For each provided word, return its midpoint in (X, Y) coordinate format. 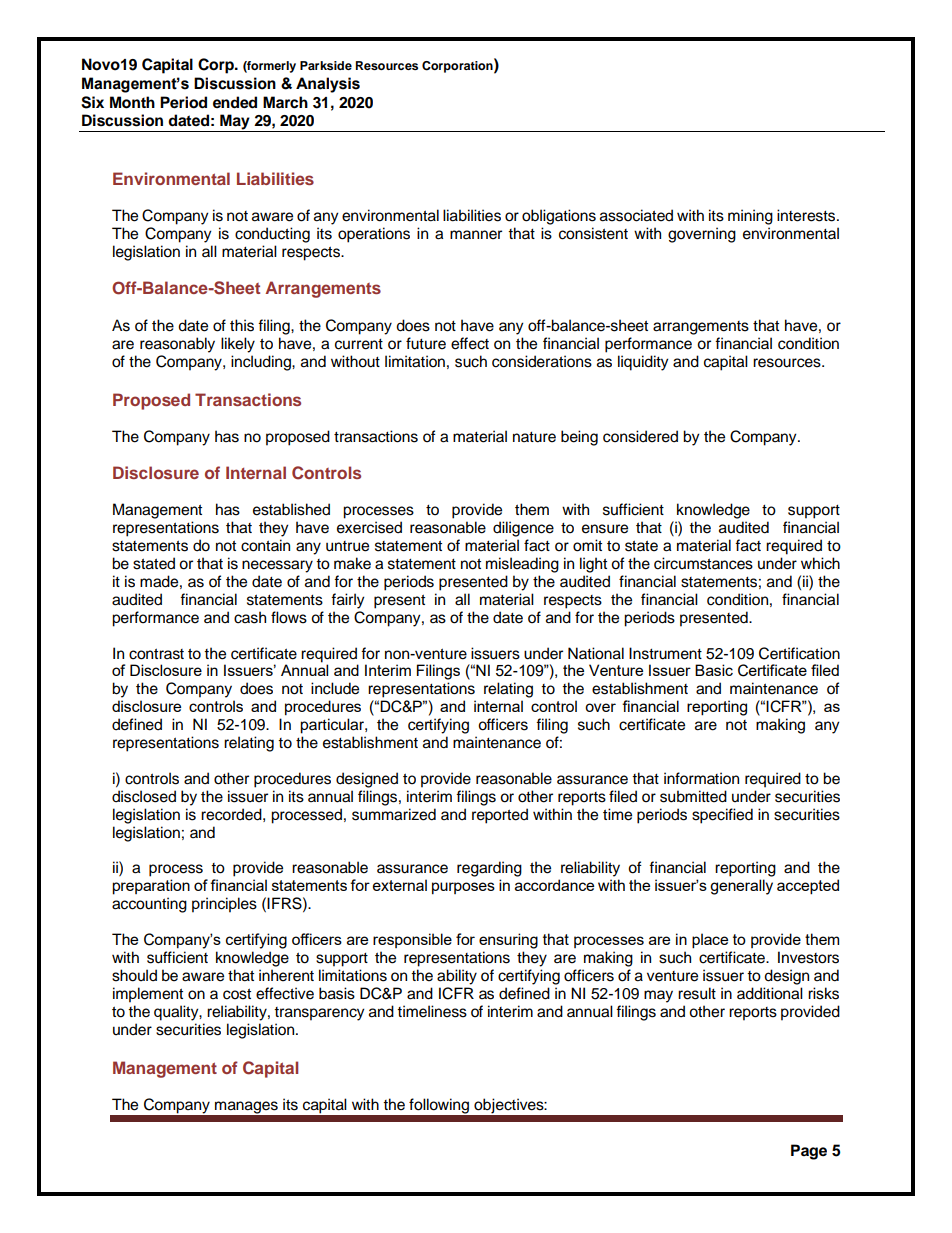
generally (741, 887)
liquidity (643, 363)
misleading (522, 565)
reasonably (177, 345)
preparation (151, 887)
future (426, 343)
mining (750, 217)
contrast (156, 654)
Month (132, 102)
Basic (714, 670)
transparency (319, 1014)
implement (148, 995)
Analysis (328, 85)
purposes (463, 888)
